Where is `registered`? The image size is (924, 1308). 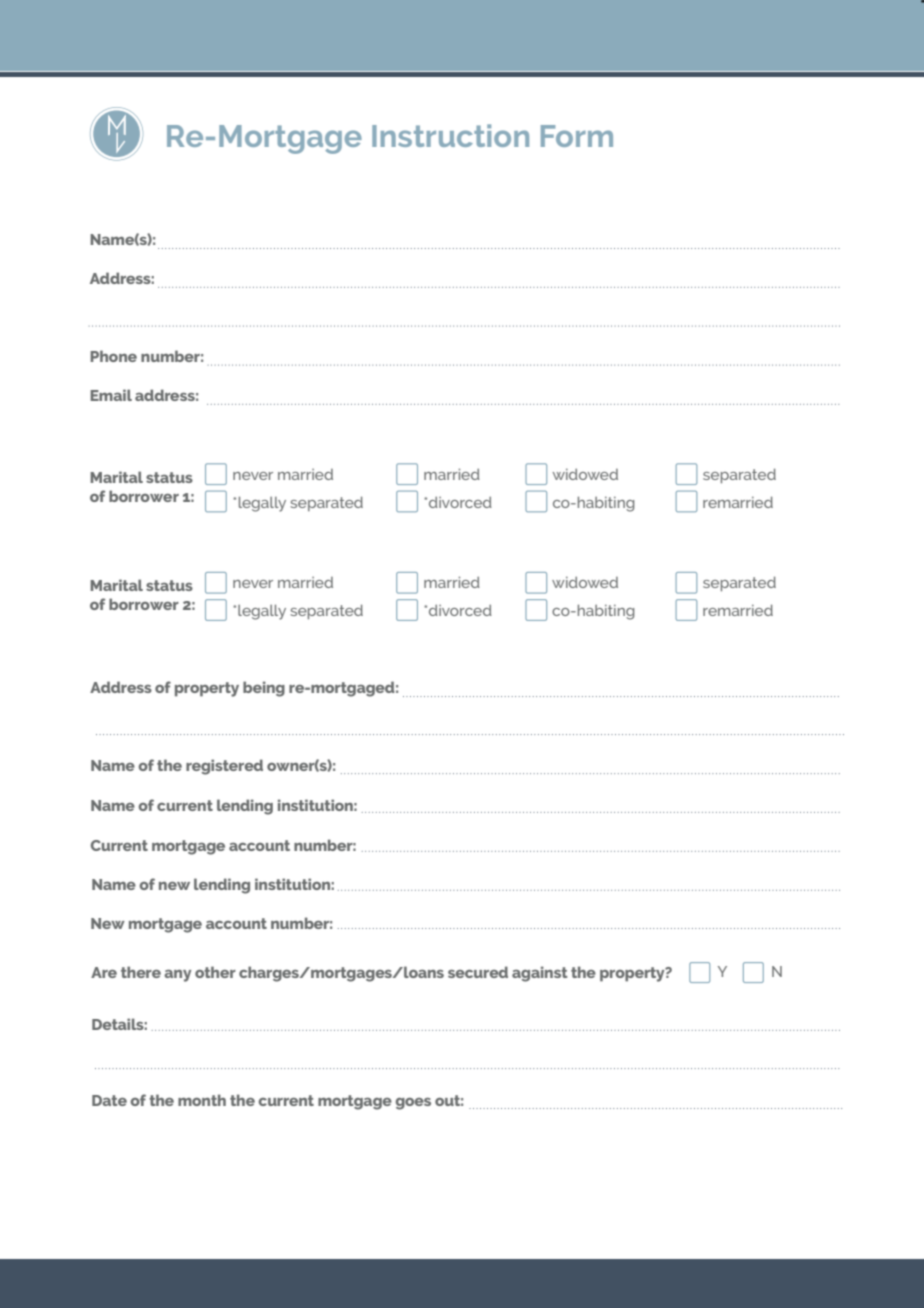
registered is located at coordinates (224, 767).
